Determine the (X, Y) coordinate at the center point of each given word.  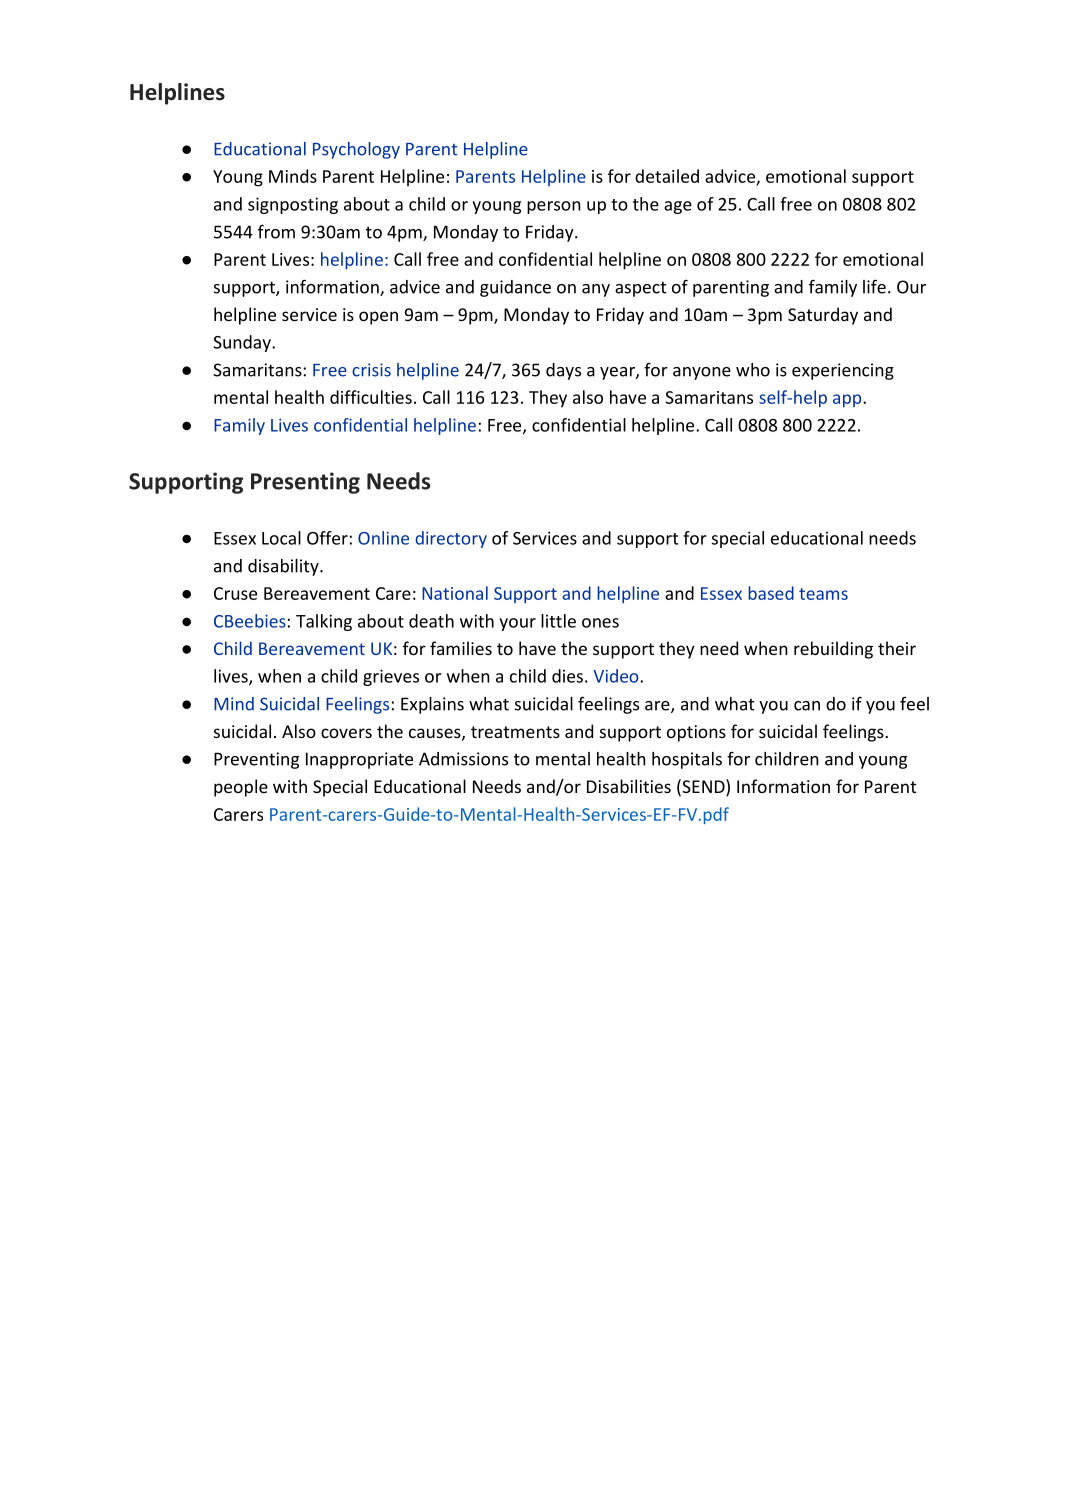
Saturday (823, 316)
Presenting (305, 483)
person (554, 207)
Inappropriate (359, 760)
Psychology (356, 150)
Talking (324, 622)
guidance (515, 288)
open (378, 318)
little (558, 621)
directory (451, 539)
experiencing (843, 371)
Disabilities (629, 786)
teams (823, 594)
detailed (667, 176)
